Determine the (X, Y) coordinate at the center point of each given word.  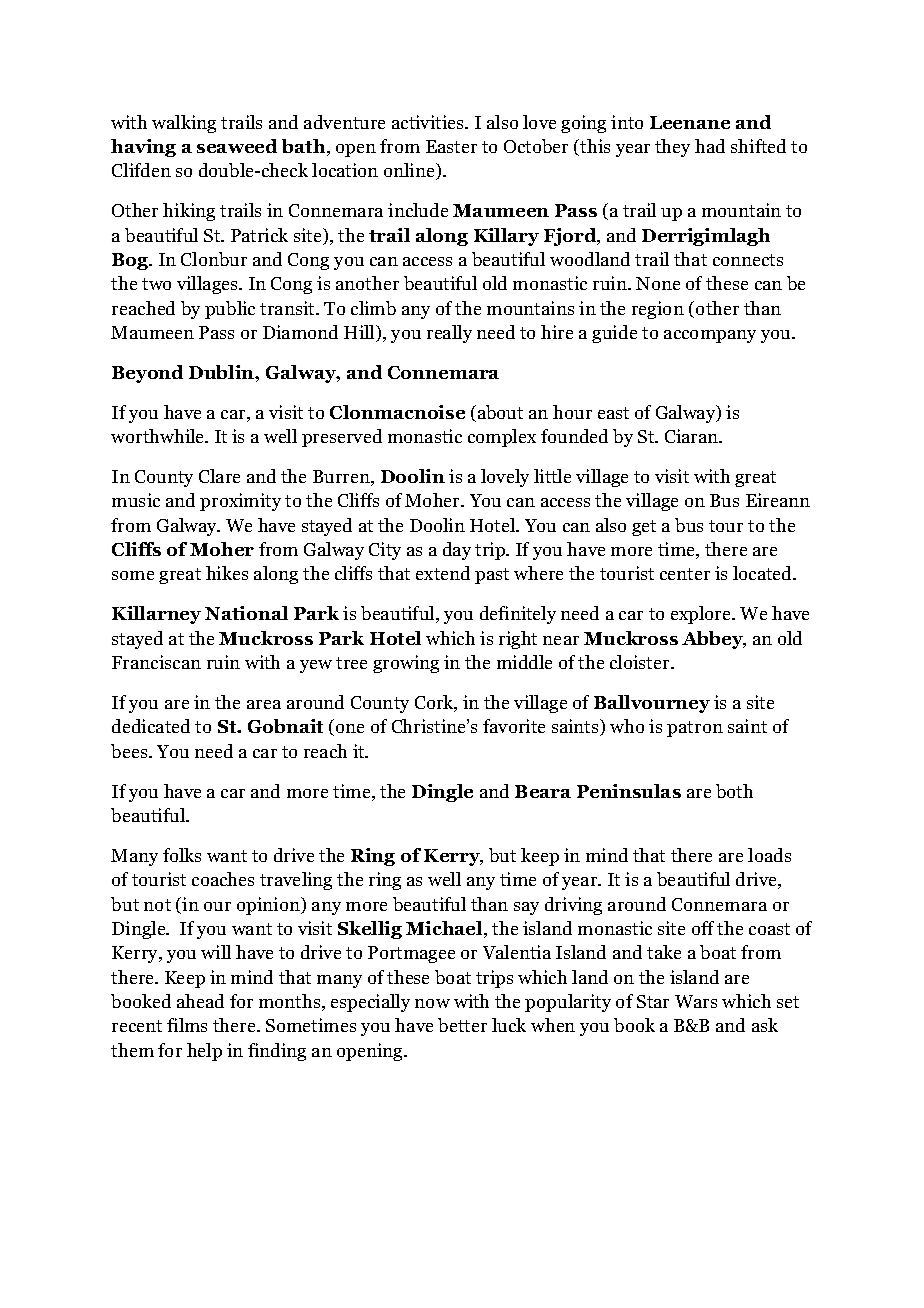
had (710, 146)
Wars (696, 1001)
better (462, 1025)
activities (429, 122)
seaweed (237, 146)
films (187, 1025)
